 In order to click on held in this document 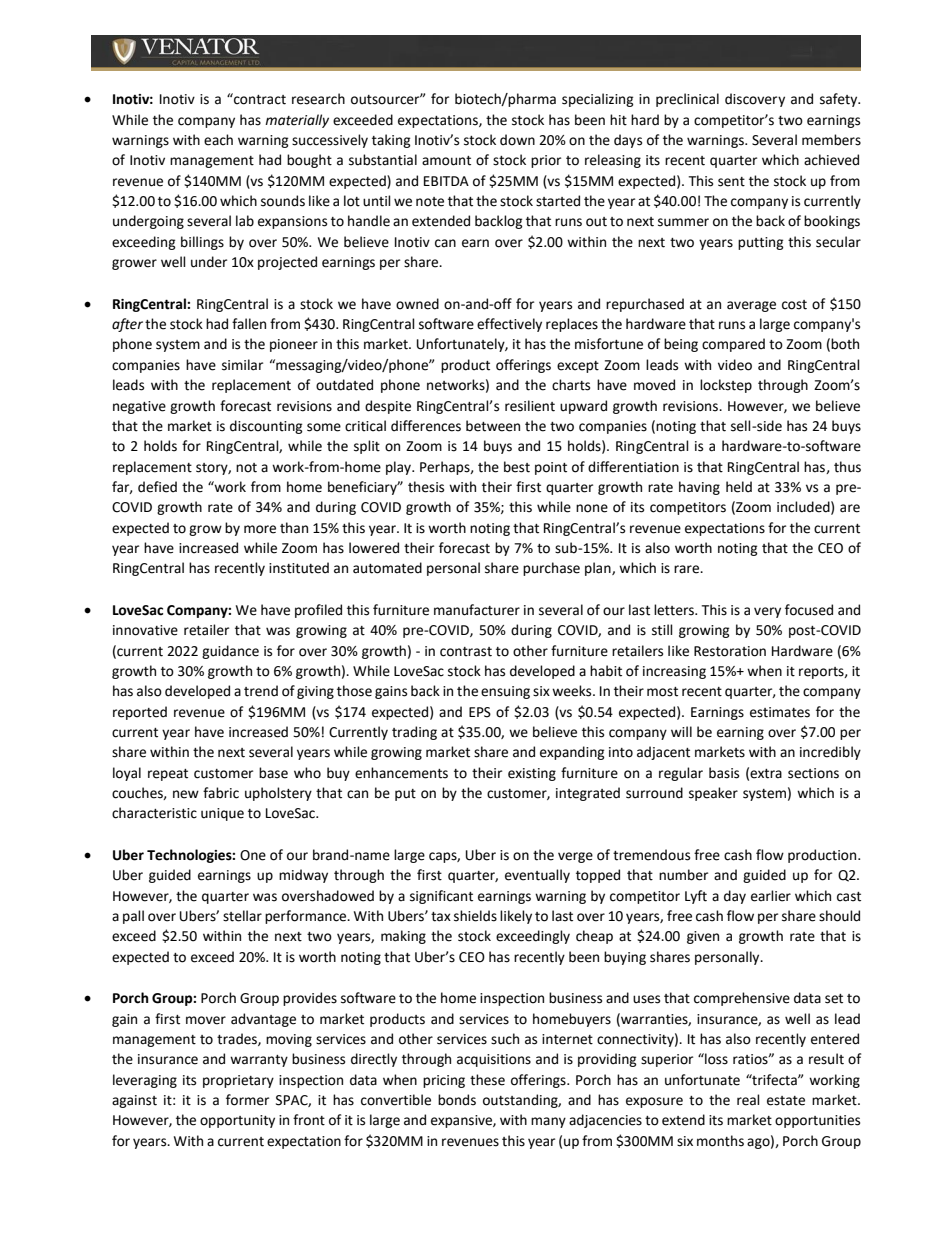, I will do `click(739, 487)`.
